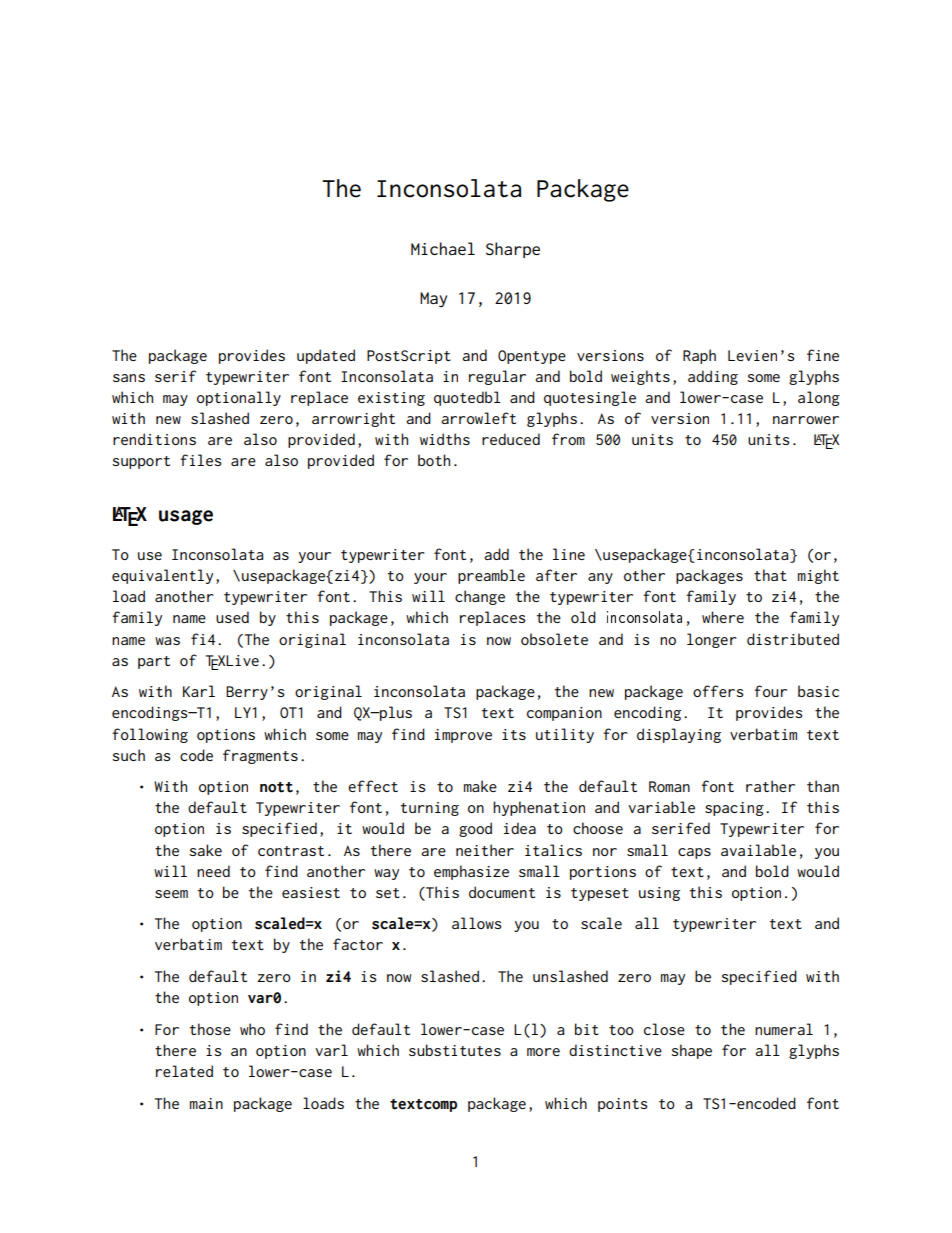  I want to click on spacing, so click(734, 809).
